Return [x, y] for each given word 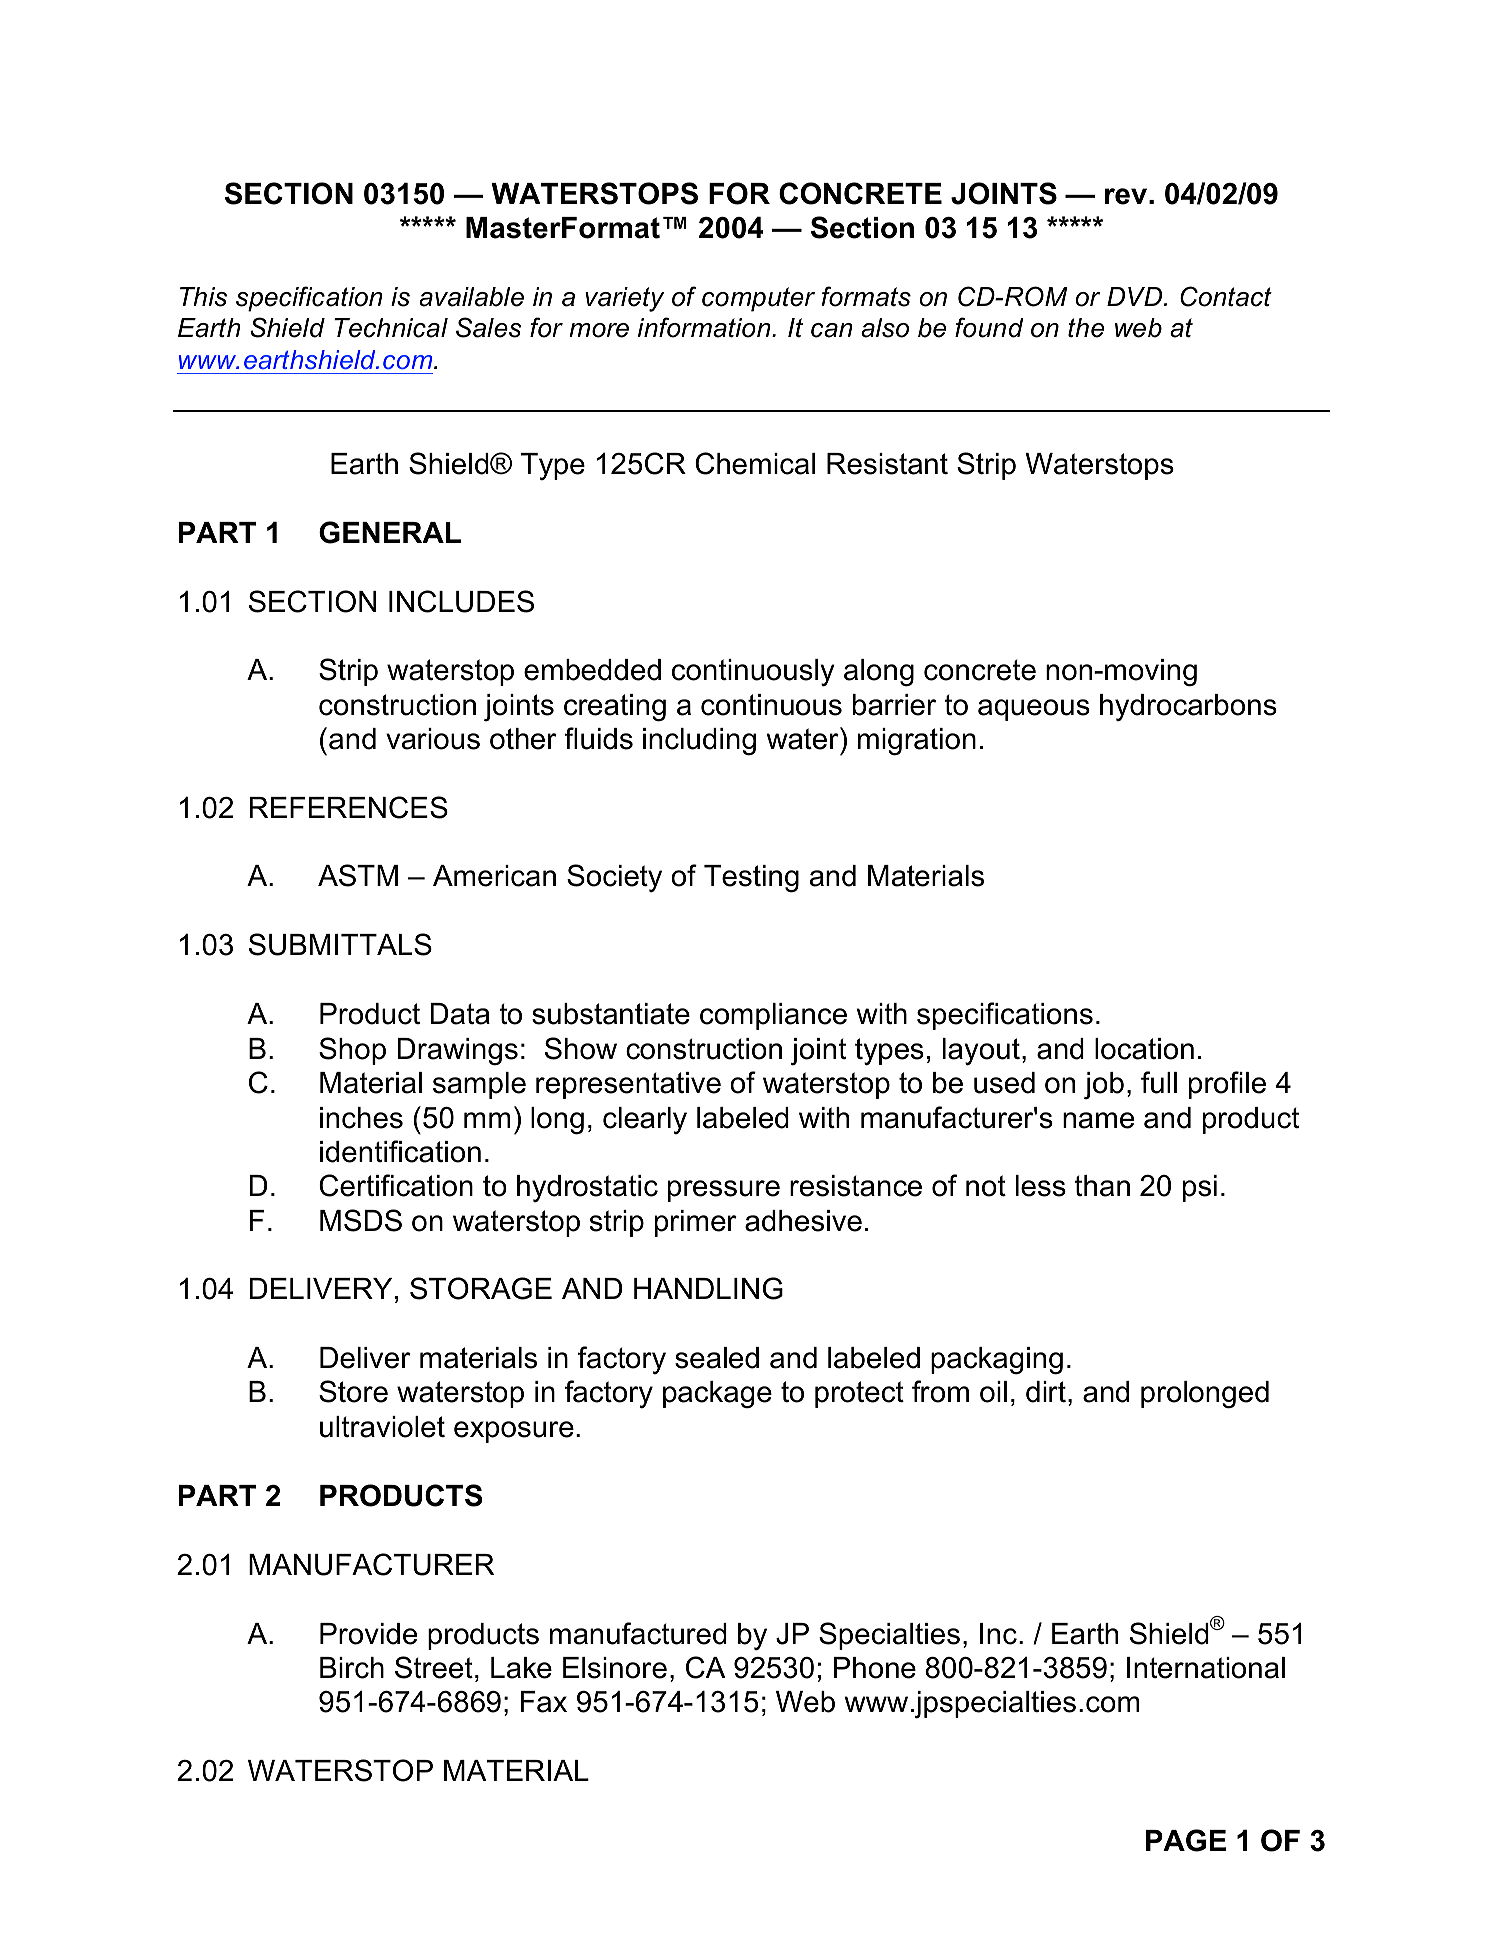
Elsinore [615, 1668]
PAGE [1186, 1840]
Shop [352, 1051]
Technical [391, 328]
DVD [1136, 296]
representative [628, 1085]
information [705, 327]
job [1104, 1085]
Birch [352, 1668]
